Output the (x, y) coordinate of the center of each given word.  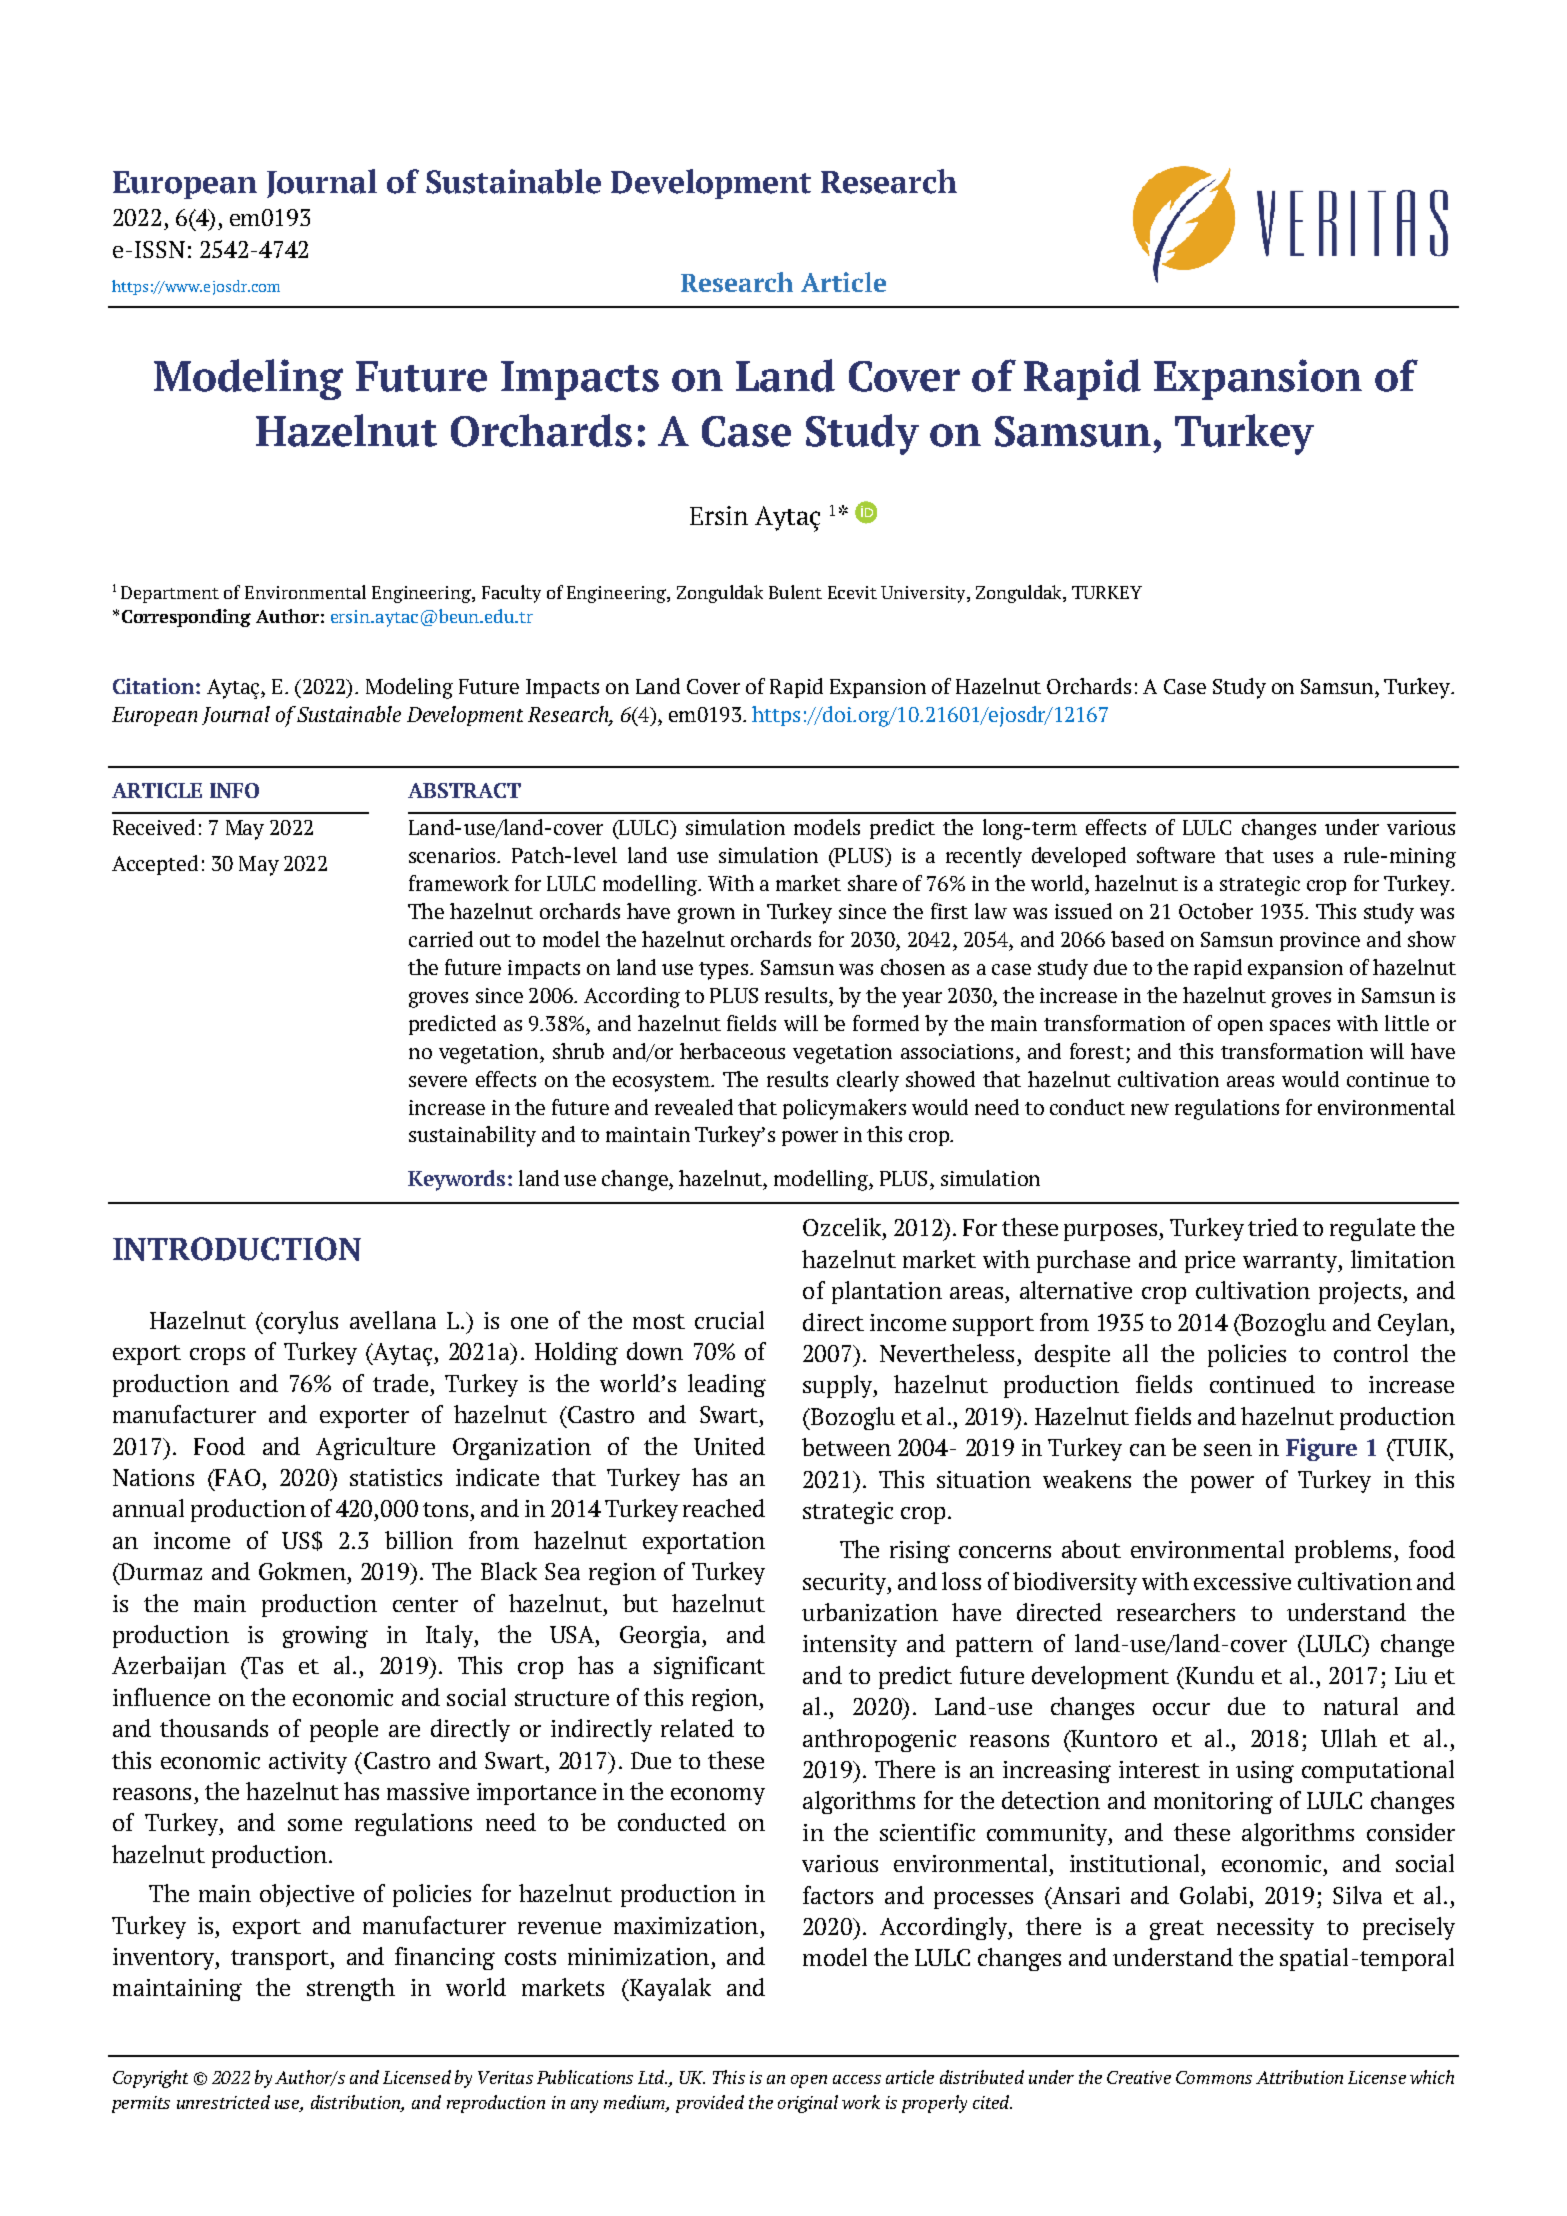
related (697, 1728)
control (1371, 1353)
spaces (1300, 1027)
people (344, 1730)
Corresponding (186, 618)
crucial (729, 1320)
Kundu (1218, 1675)
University (924, 594)
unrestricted (223, 2102)
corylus (300, 1322)
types (725, 971)
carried (441, 939)
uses (1293, 857)
